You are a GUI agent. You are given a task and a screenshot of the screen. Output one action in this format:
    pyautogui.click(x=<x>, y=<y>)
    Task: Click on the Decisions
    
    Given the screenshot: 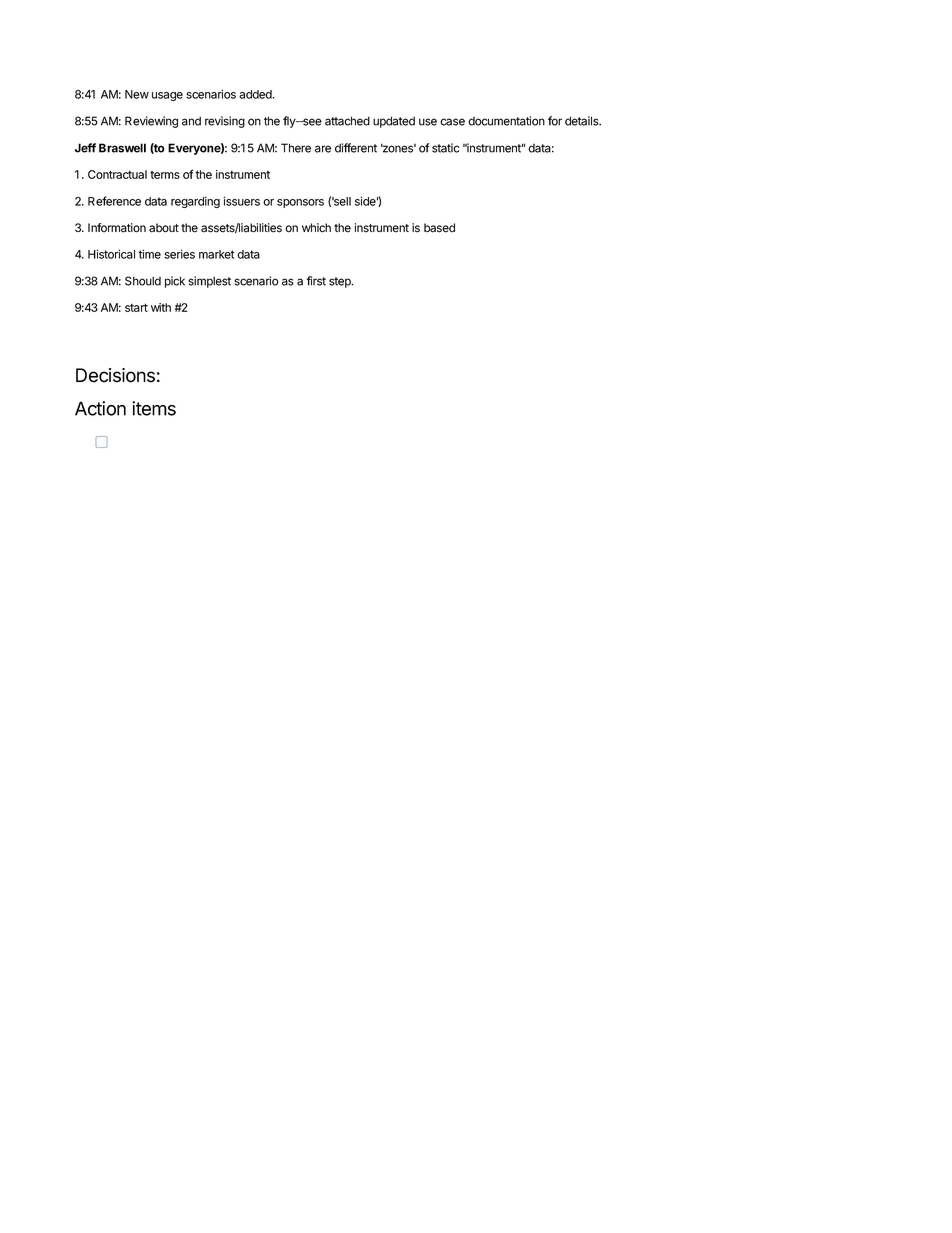 What is the action you would take?
    pyautogui.click(x=115, y=375)
